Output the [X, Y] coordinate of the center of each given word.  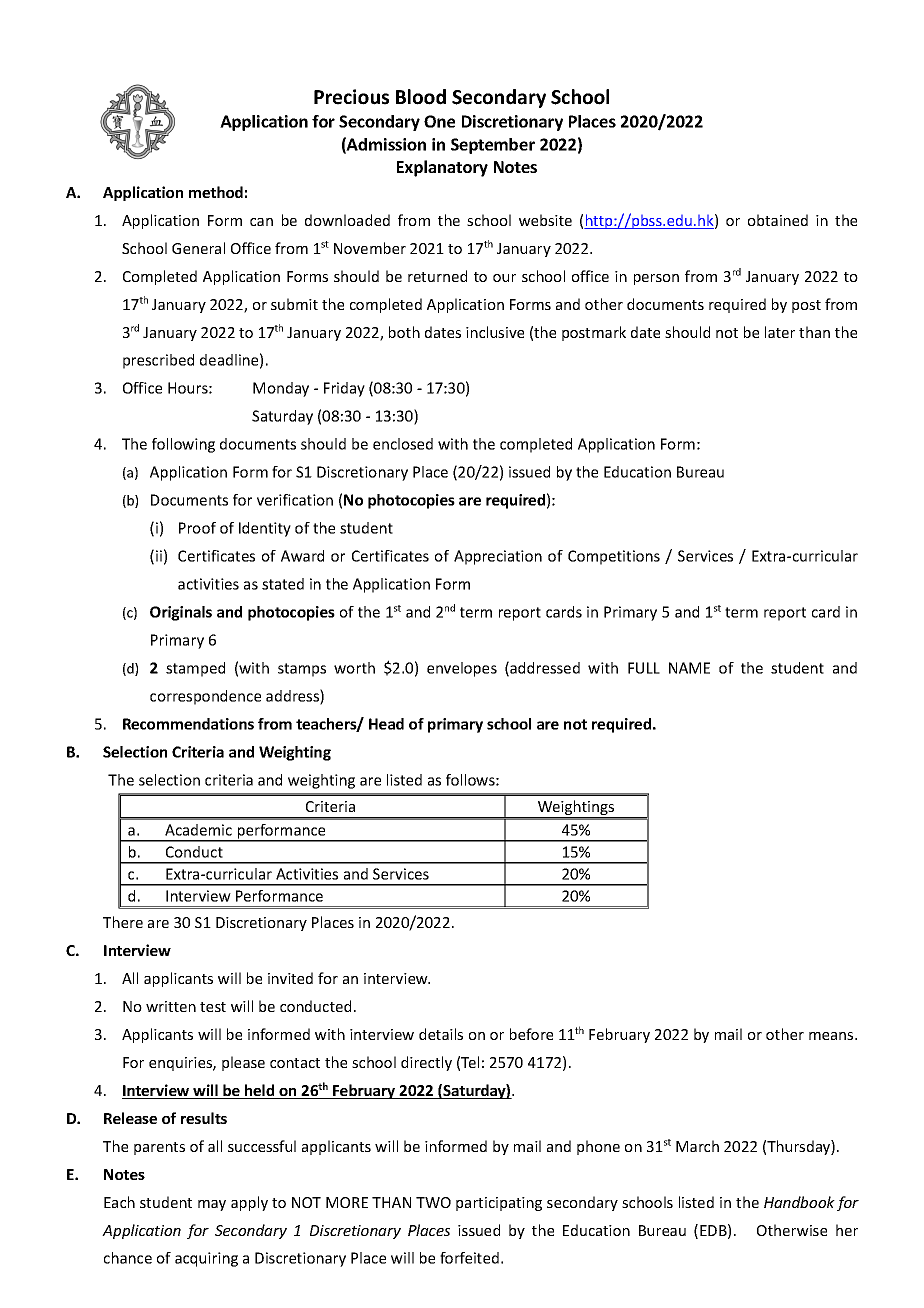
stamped [195, 669]
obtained [778, 220]
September [493, 146]
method [216, 192]
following [183, 445]
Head [386, 724]
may [212, 1205]
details [441, 1034]
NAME [689, 668]
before [531, 1034]
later [780, 332]
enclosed [403, 444]
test [213, 1007]
